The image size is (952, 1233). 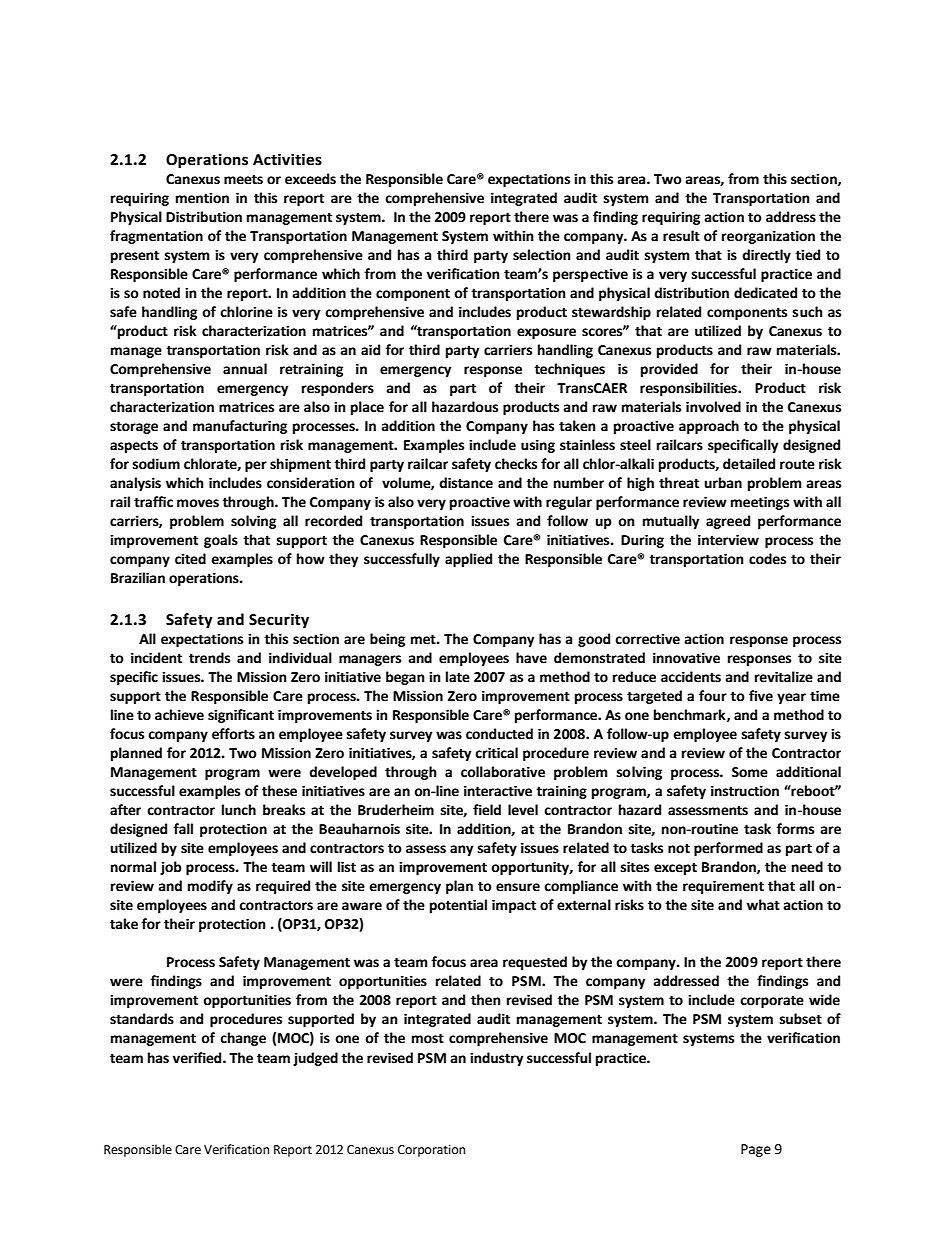 I want to click on annual, so click(x=245, y=369).
